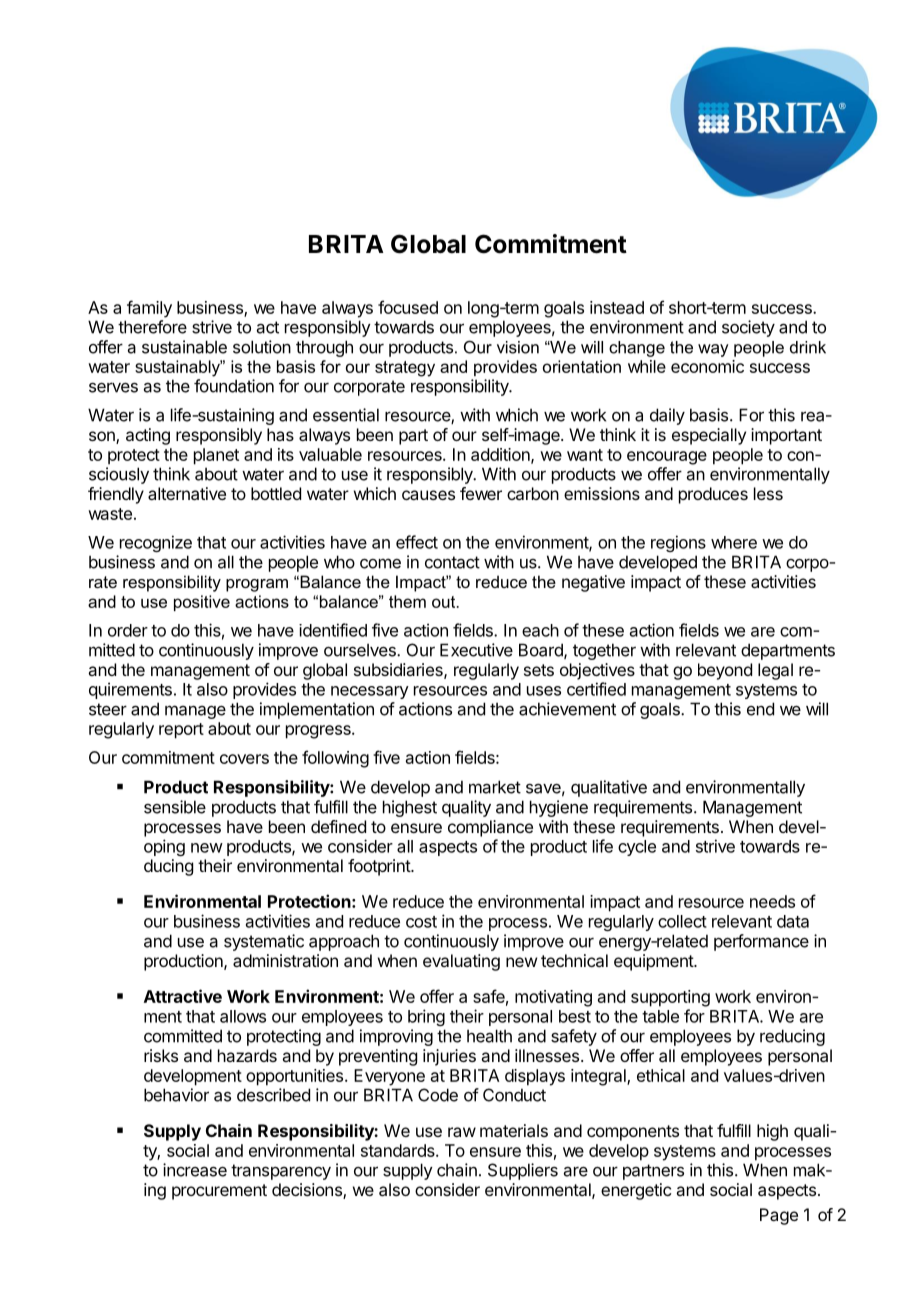 This screenshot has width=924, height=1308. Describe the element at coordinates (195, 1170) in the screenshot. I see `increase` at that location.
